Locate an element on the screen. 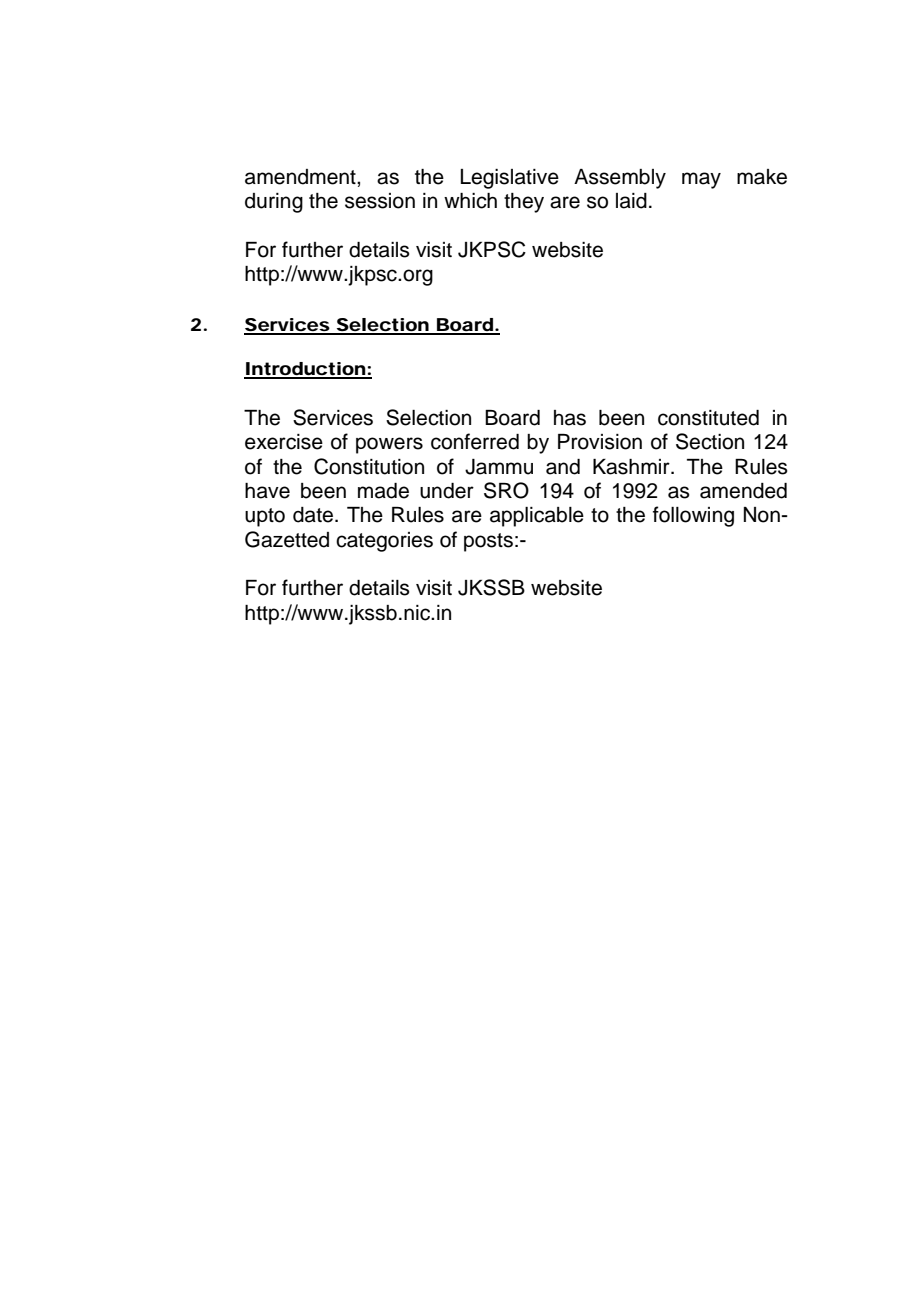 The image size is (924, 1308). they is located at coordinates (524, 203).
